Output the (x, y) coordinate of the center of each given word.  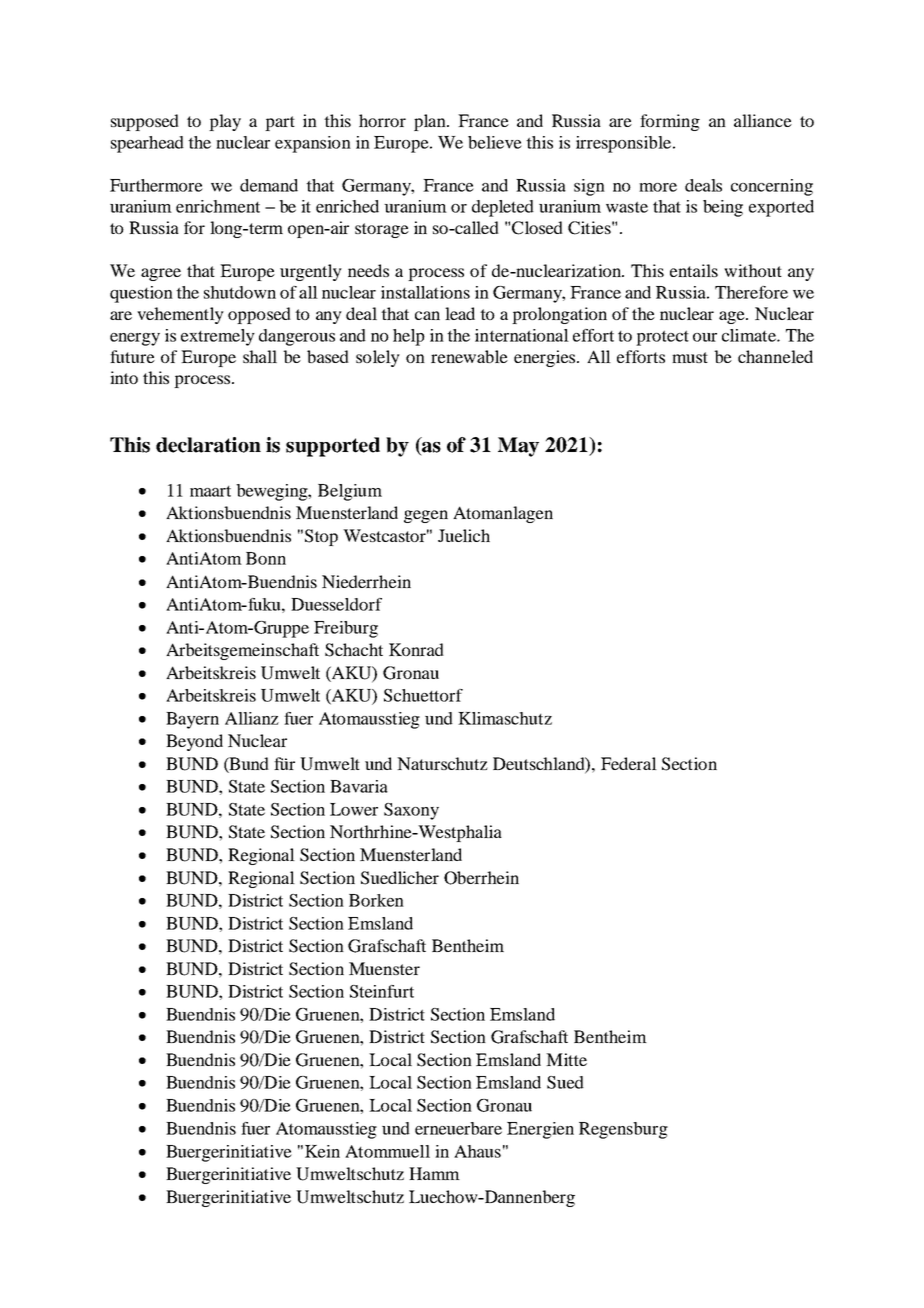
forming (670, 122)
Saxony (411, 811)
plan (431, 122)
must (690, 357)
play (225, 122)
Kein (322, 1151)
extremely (218, 337)
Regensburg (623, 1130)
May (518, 447)
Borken (376, 900)
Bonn (266, 558)
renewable (469, 356)
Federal (629, 763)
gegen (426, 516)
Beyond (194, 742)
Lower (354, 809)
